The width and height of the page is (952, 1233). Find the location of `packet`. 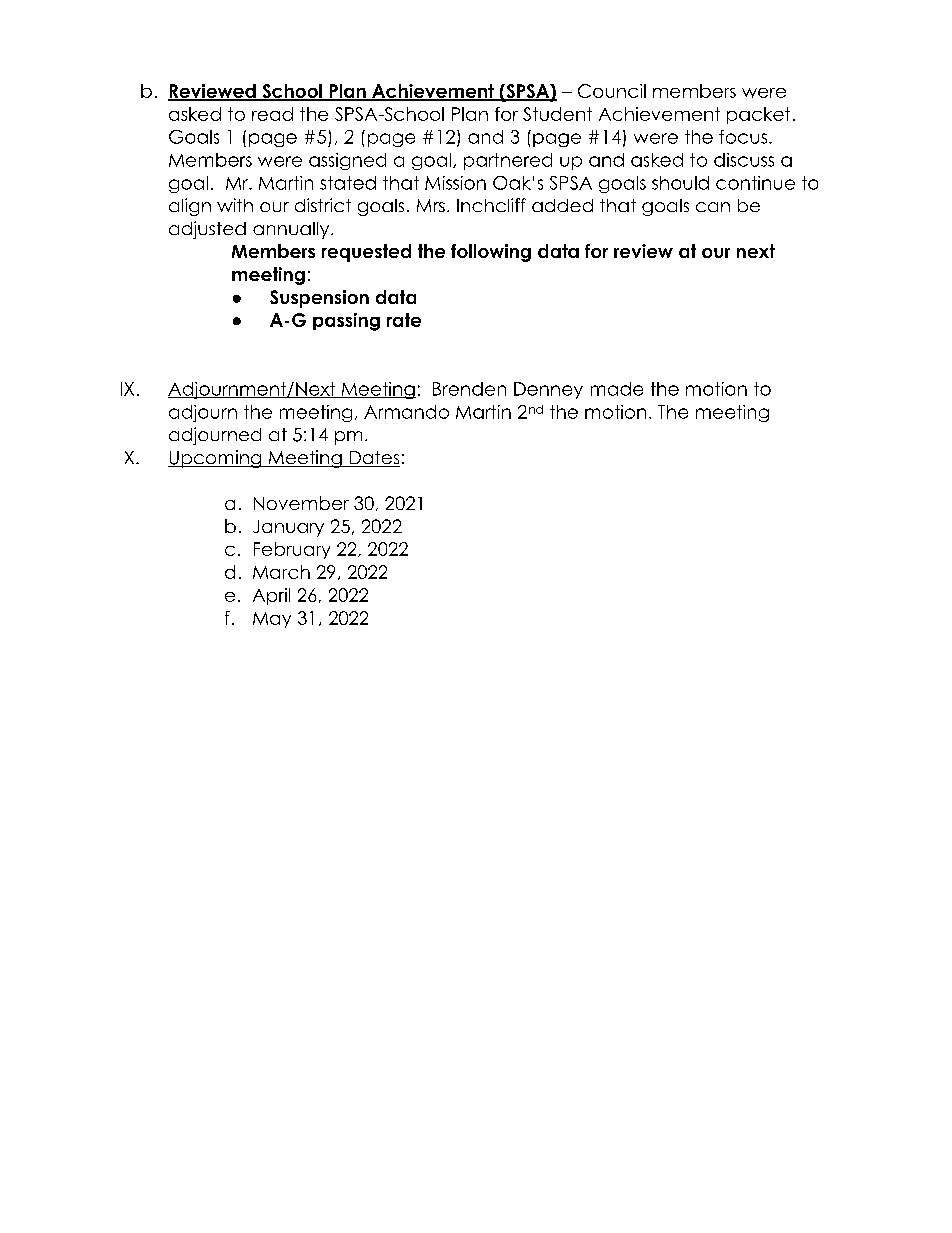

packet is located at coordinates (758, 115).
